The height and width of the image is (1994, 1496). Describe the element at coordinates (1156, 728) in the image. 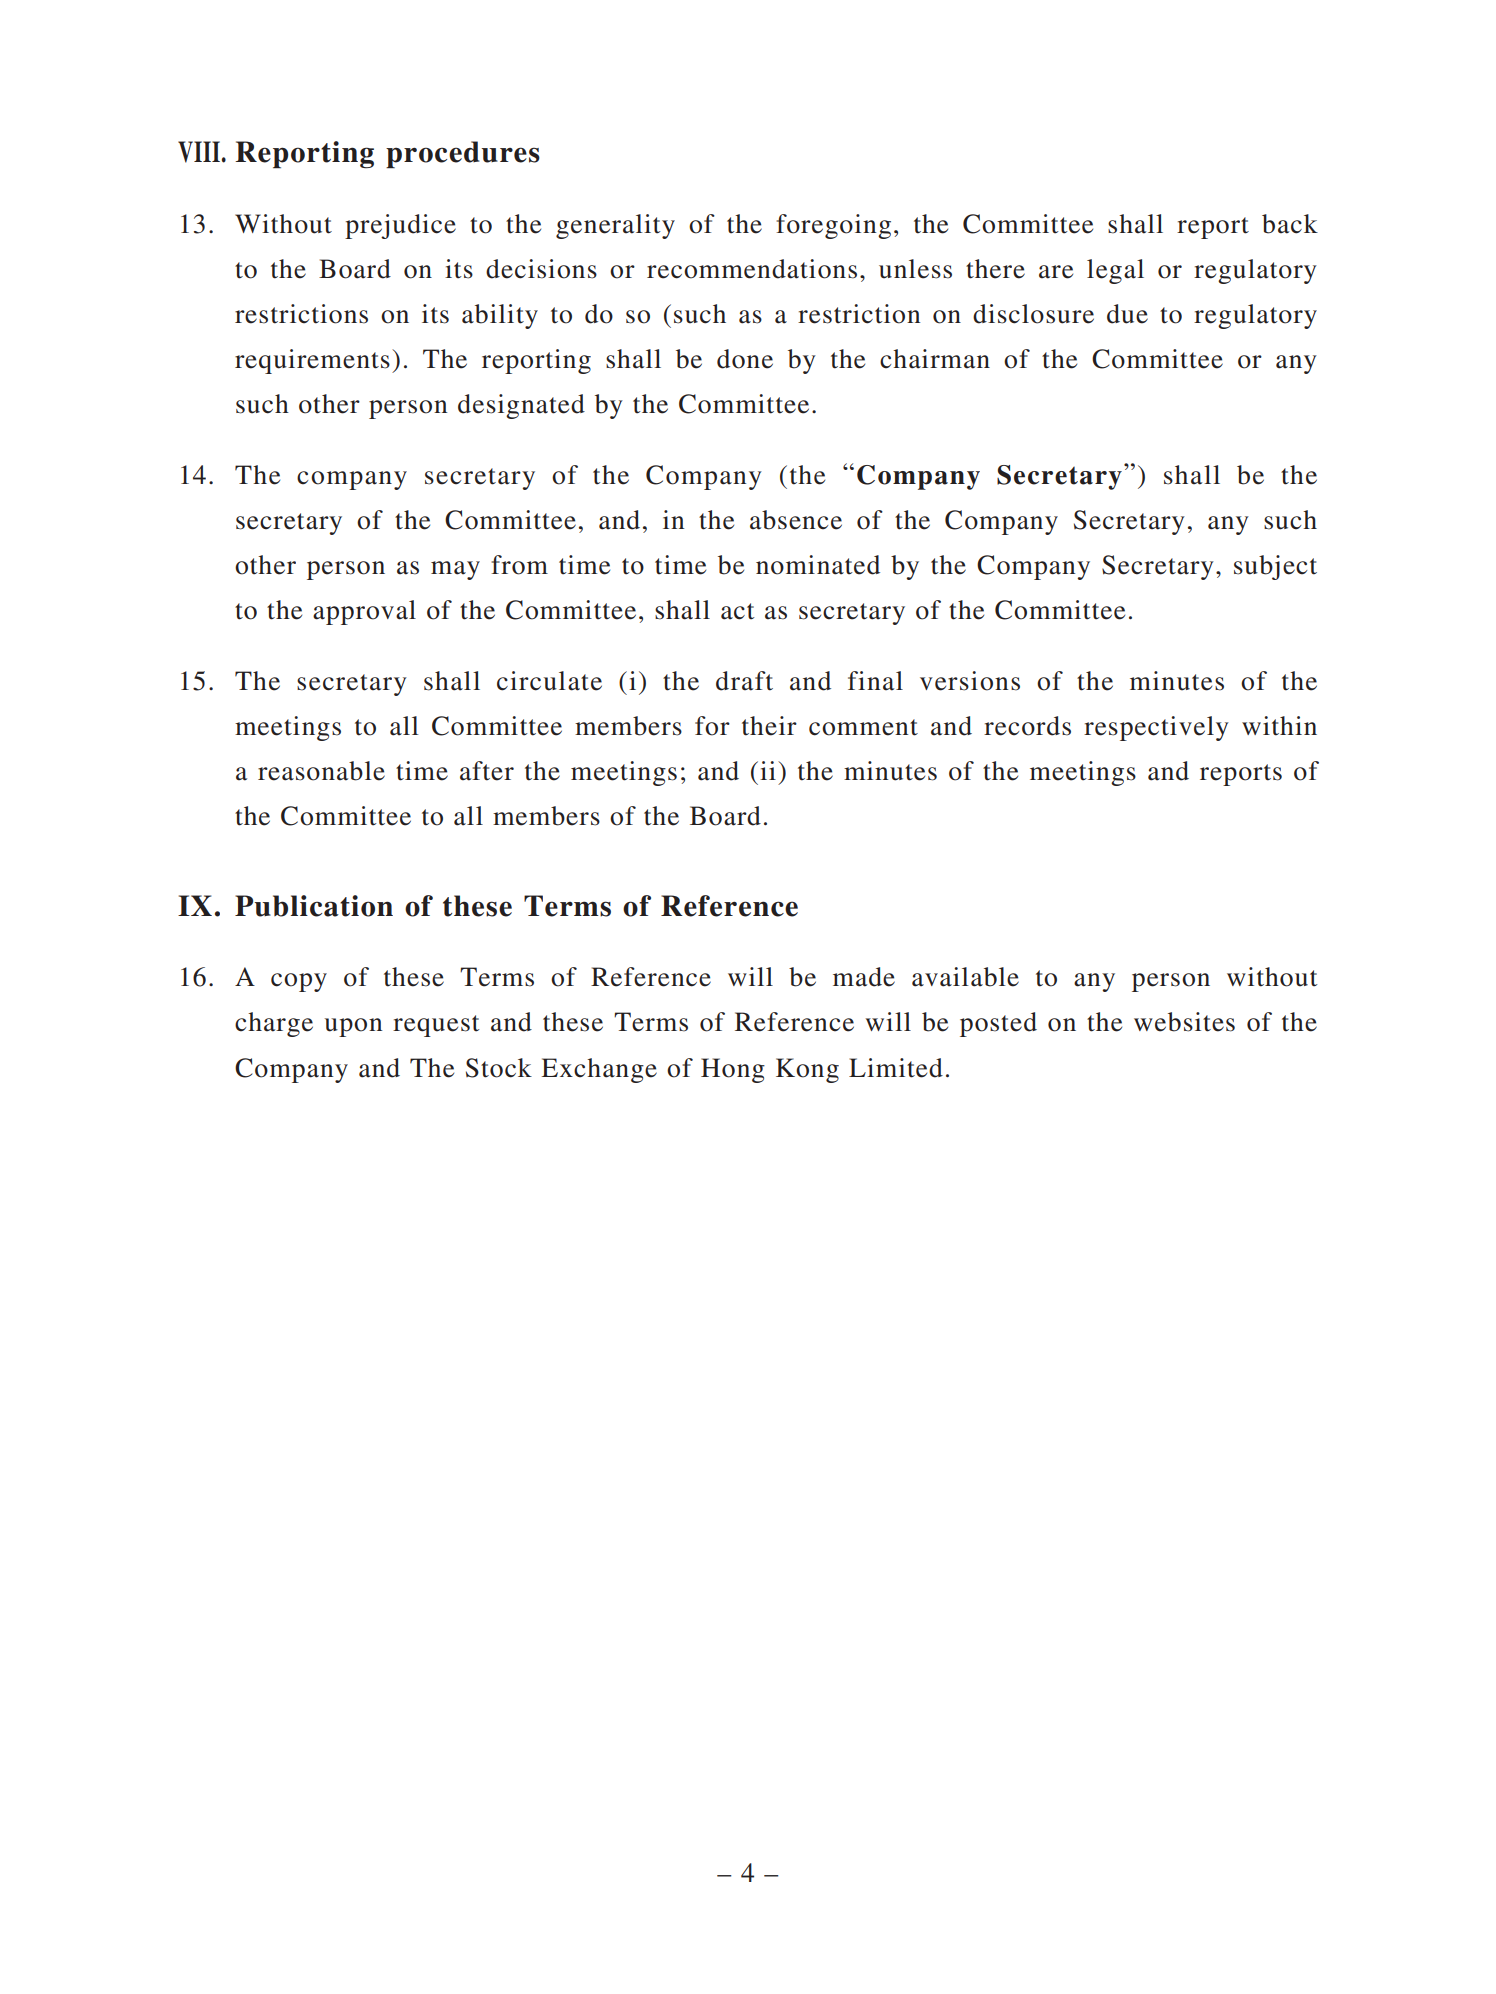

I see `respectively` at that location.
